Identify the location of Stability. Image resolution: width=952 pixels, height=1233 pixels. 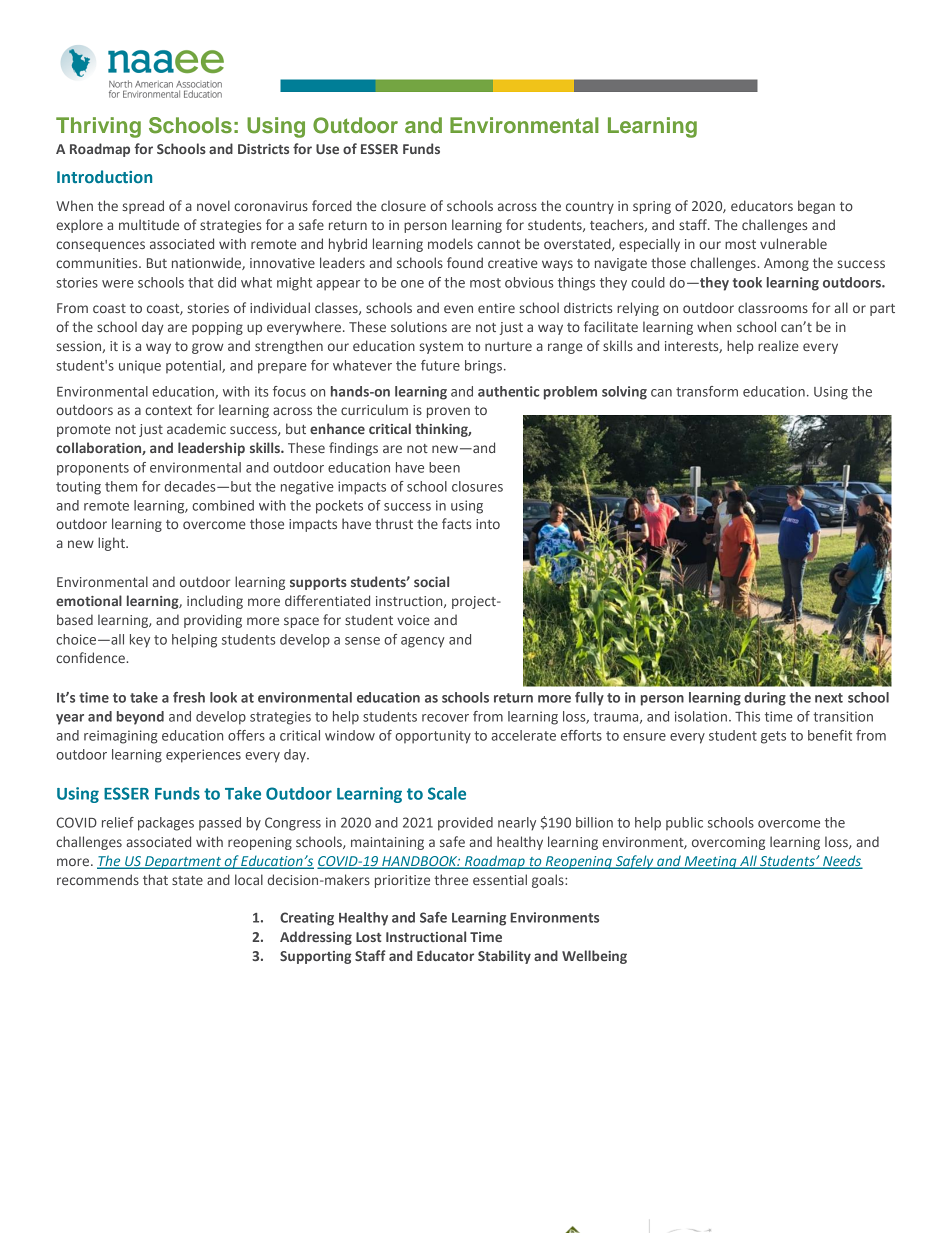
(504, 957).
